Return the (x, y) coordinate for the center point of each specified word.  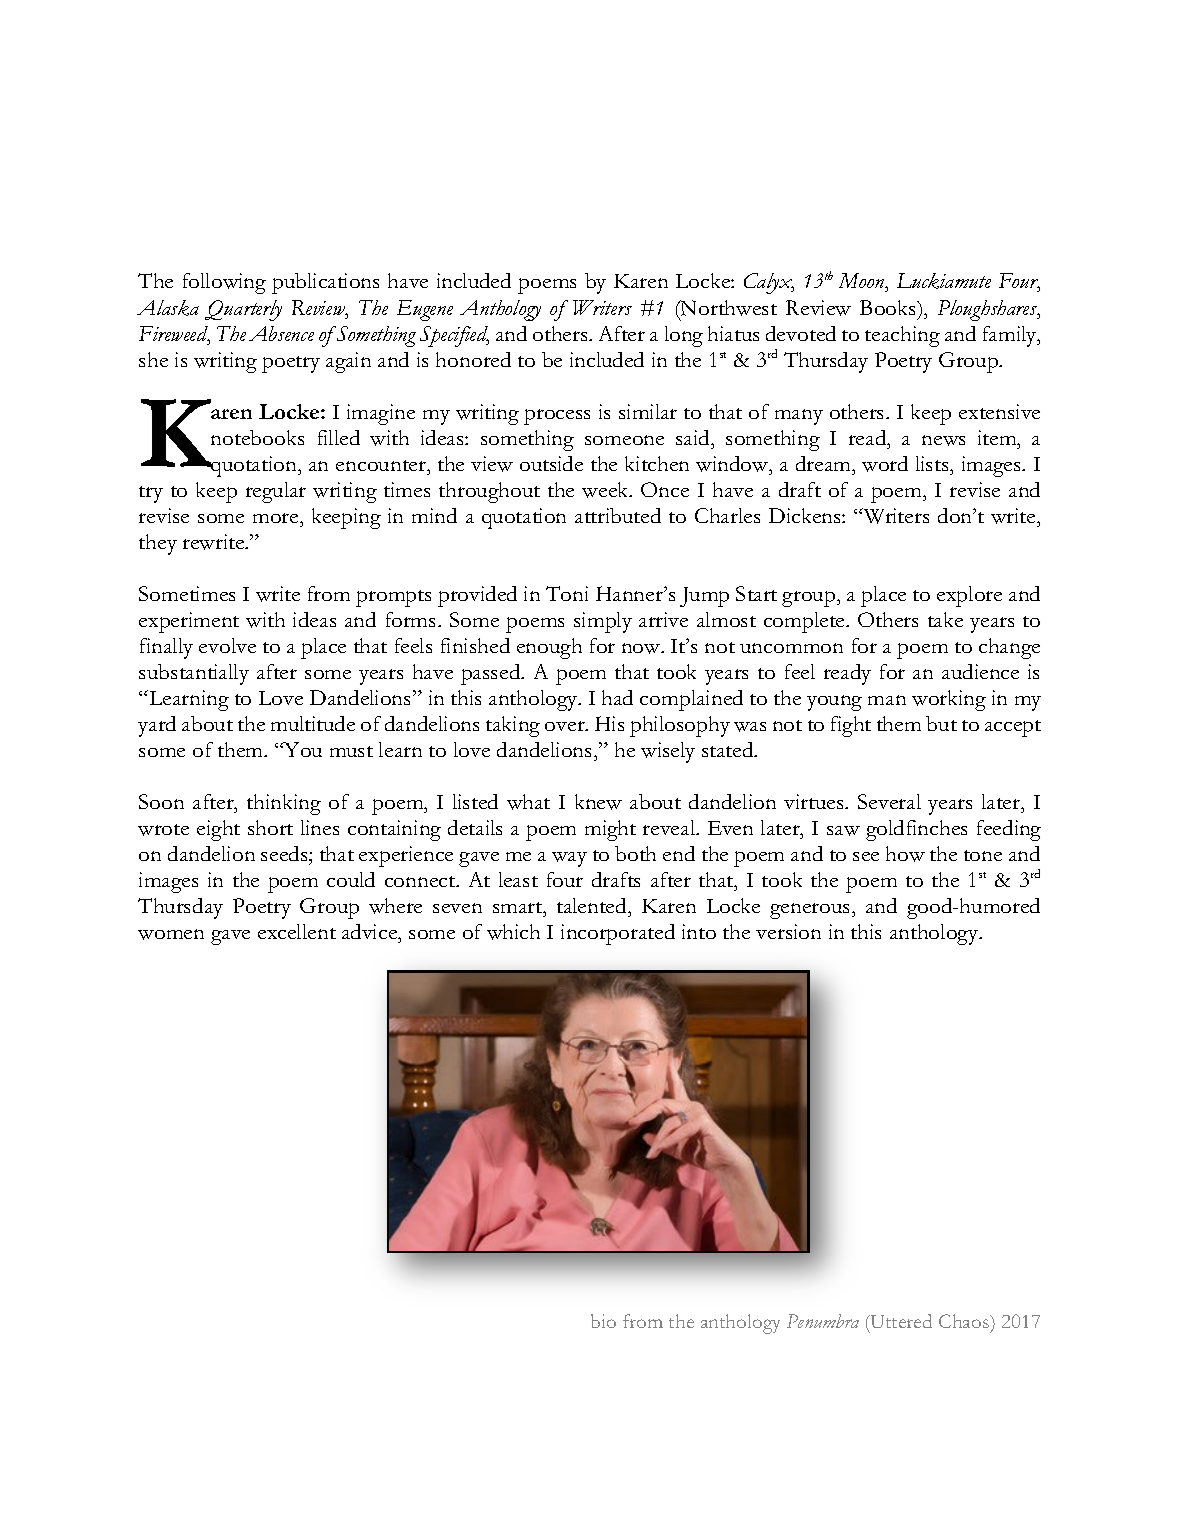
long (684, 336)
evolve (227, 645)
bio (603, 1321)
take (945, 619)
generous (811, 911)
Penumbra (823, 1321)
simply (603, 622)
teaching (902, 336)
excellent (297, 931)
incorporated (618, 934)
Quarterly (243, 310)
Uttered (900, 1321)
